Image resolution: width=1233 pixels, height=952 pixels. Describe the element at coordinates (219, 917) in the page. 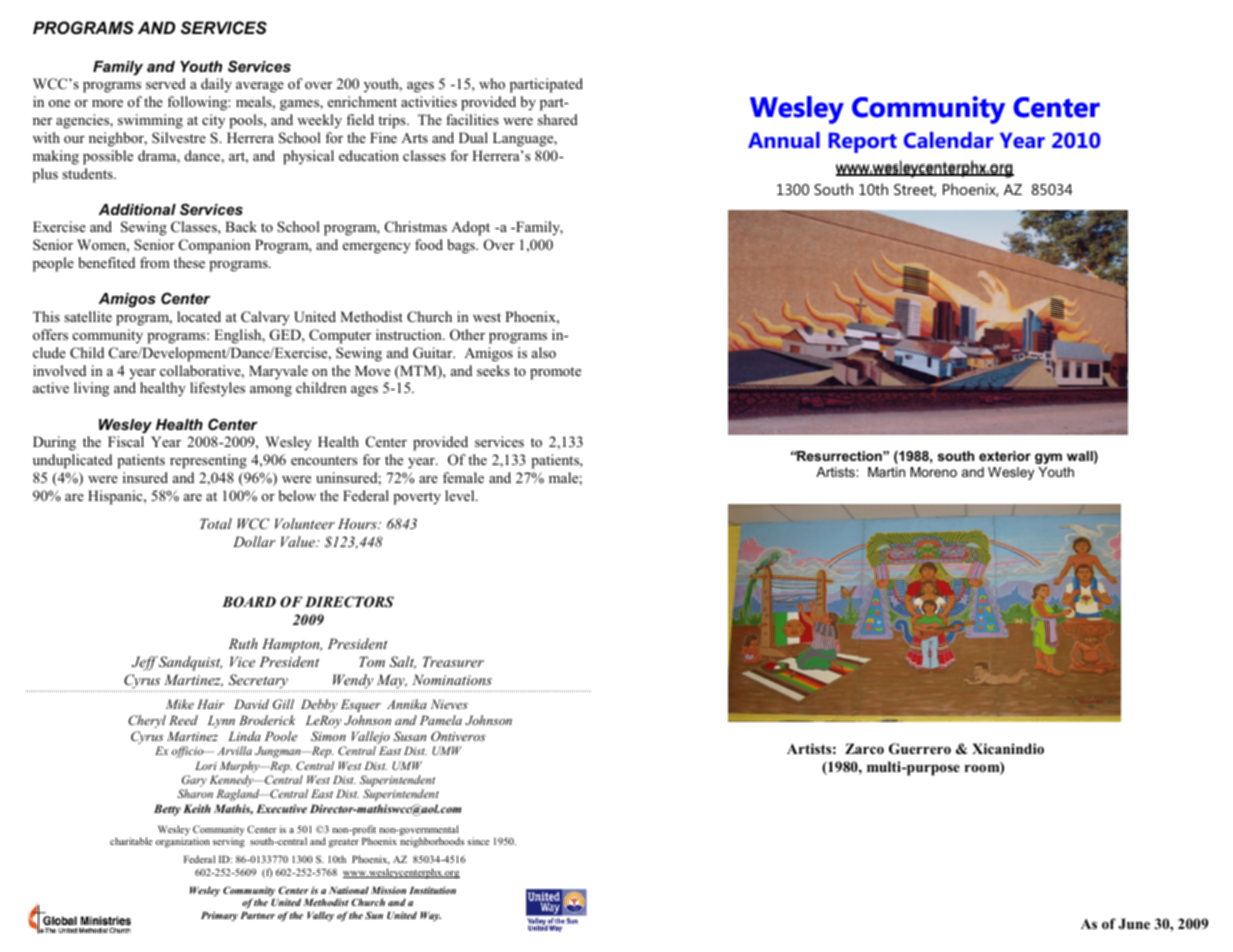

I see `Primary` at that location.
